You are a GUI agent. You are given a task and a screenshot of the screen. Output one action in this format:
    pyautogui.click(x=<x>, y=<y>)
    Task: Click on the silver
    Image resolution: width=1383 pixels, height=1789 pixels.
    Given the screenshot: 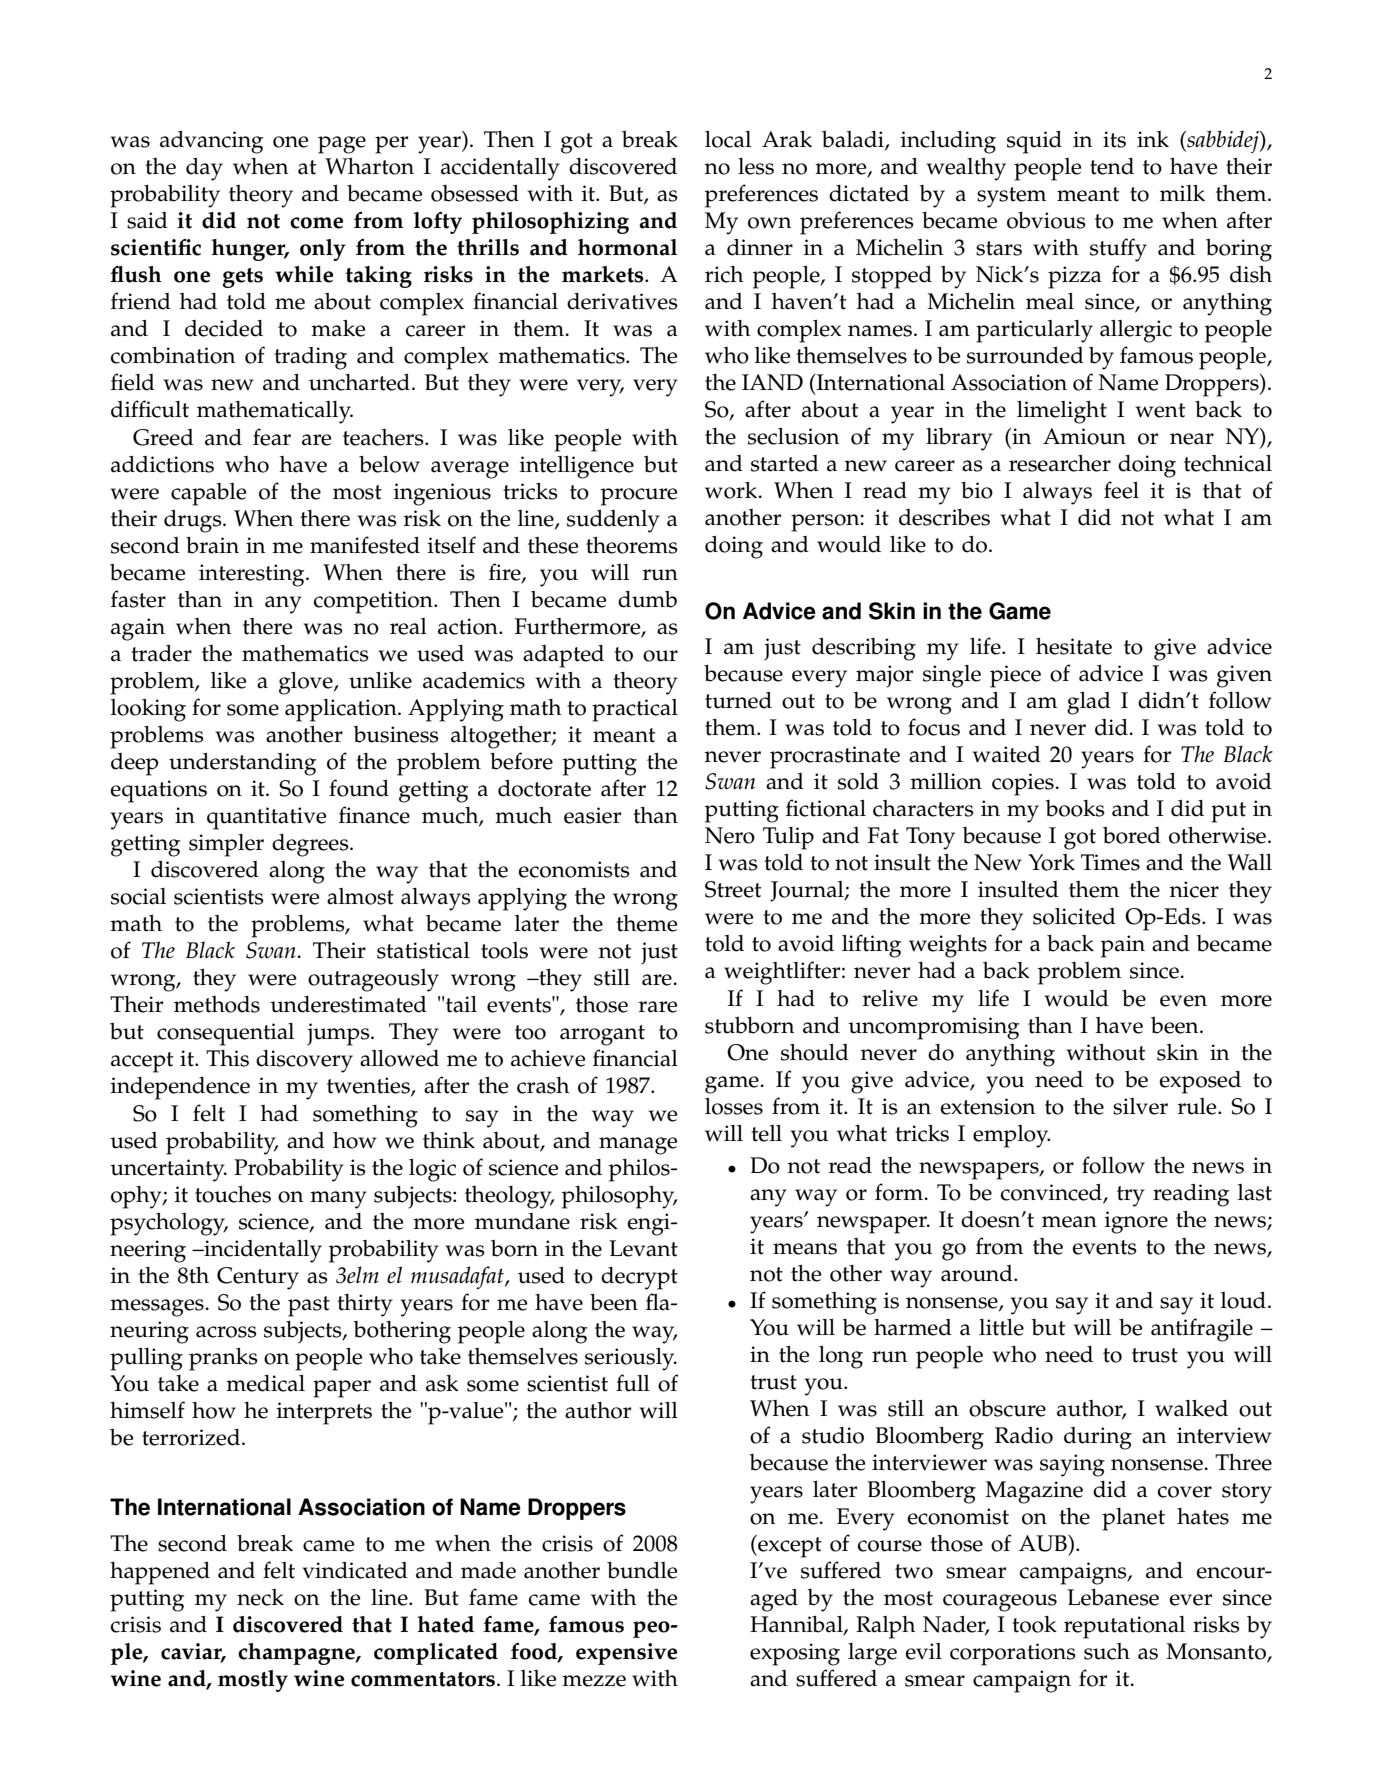 What is the action you would take?
    pyautogui.click(x=1140, y=1106)
